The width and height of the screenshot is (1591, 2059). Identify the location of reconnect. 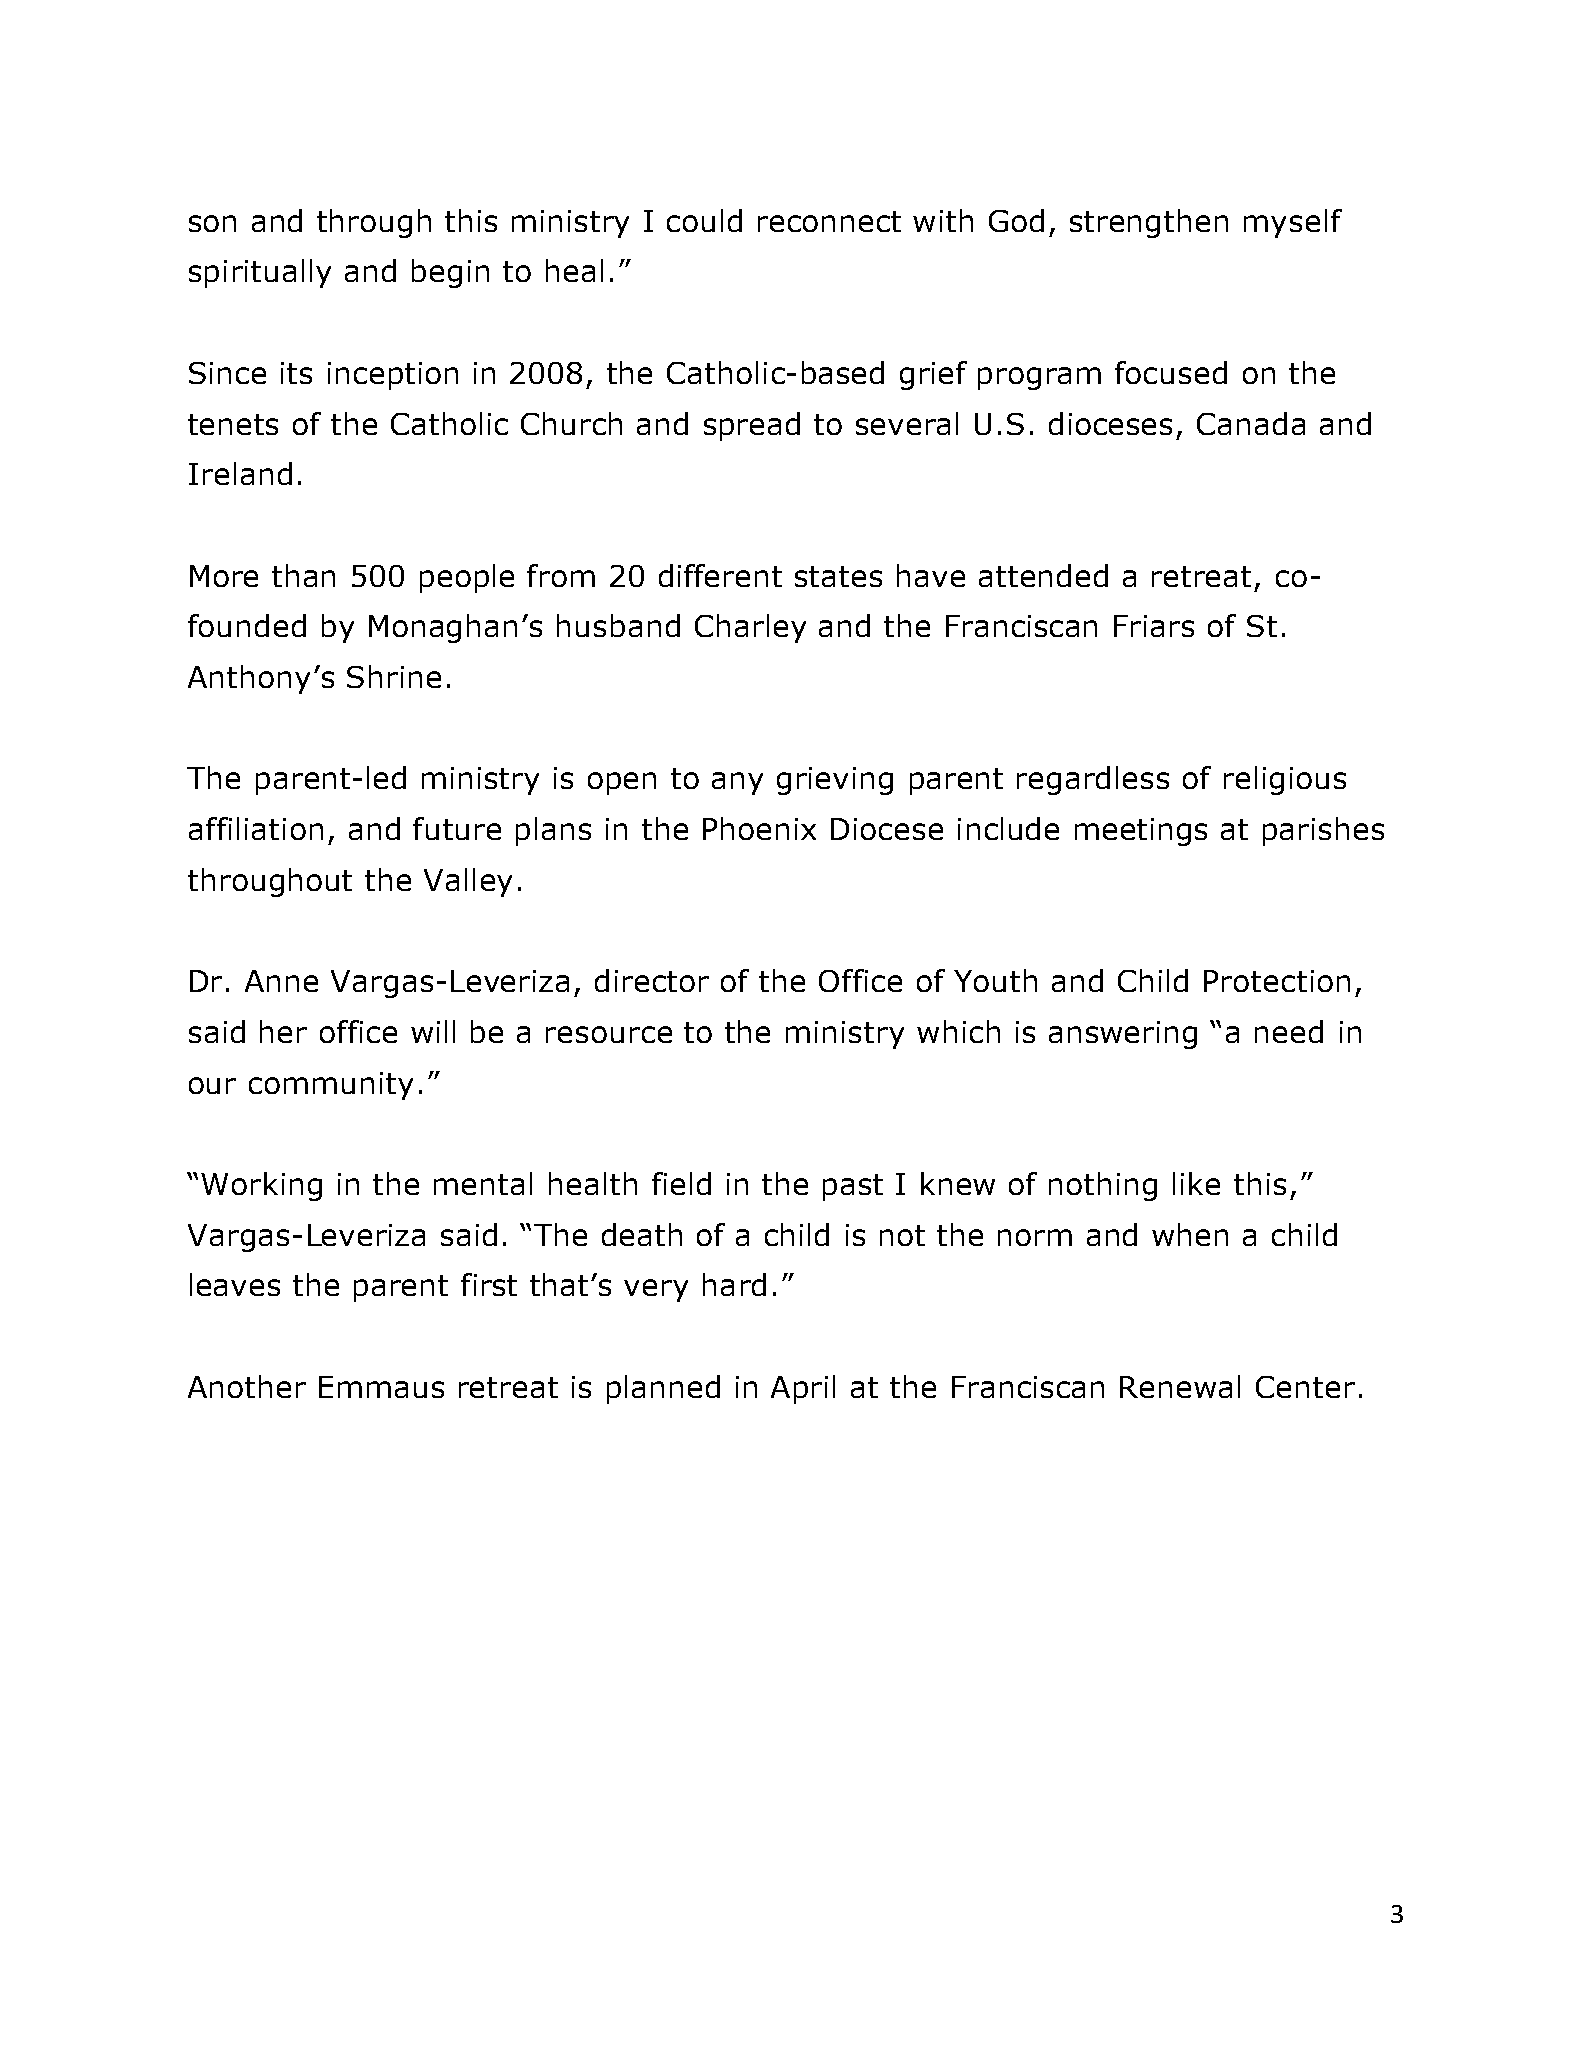
(829, 221).
